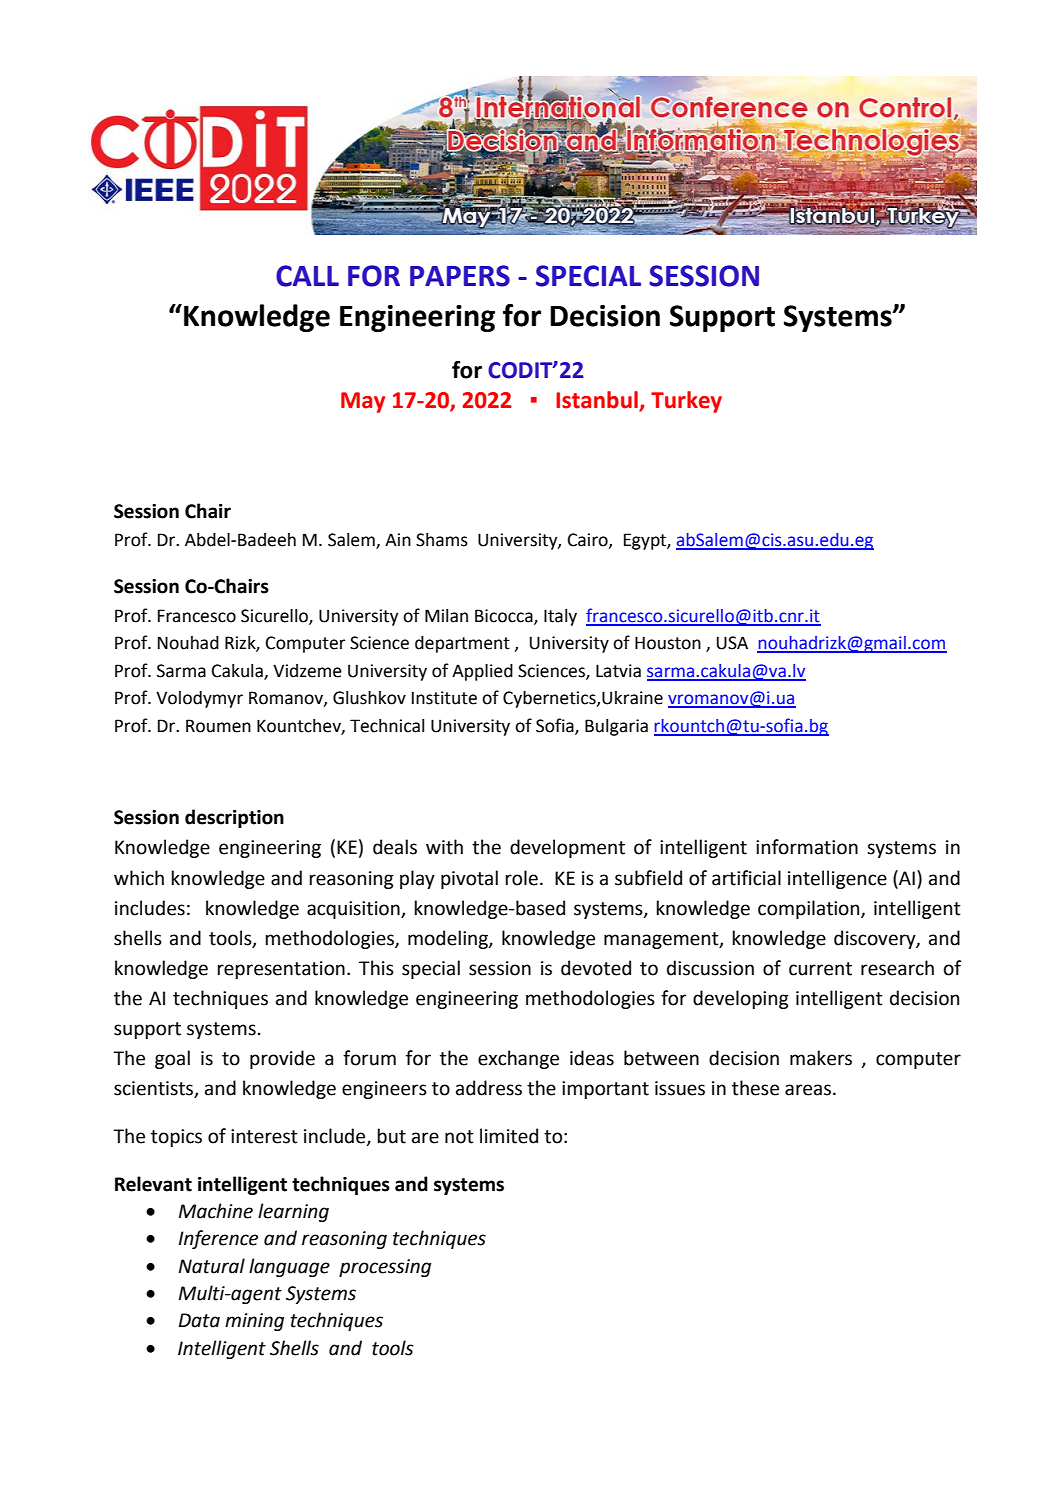  I want to click on development, so click(567, 848).
